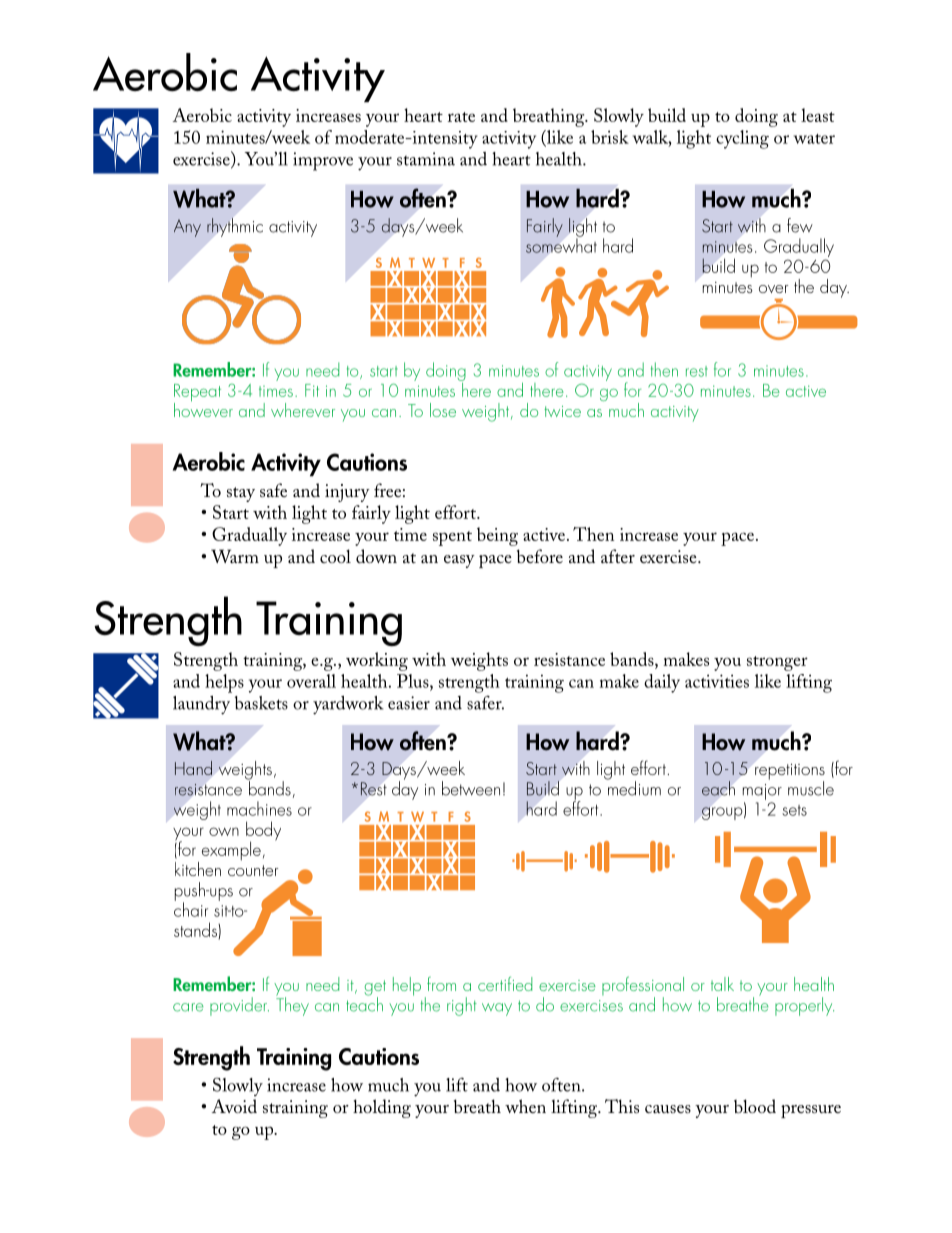  I want to click on stronger, so click(777, 663).
